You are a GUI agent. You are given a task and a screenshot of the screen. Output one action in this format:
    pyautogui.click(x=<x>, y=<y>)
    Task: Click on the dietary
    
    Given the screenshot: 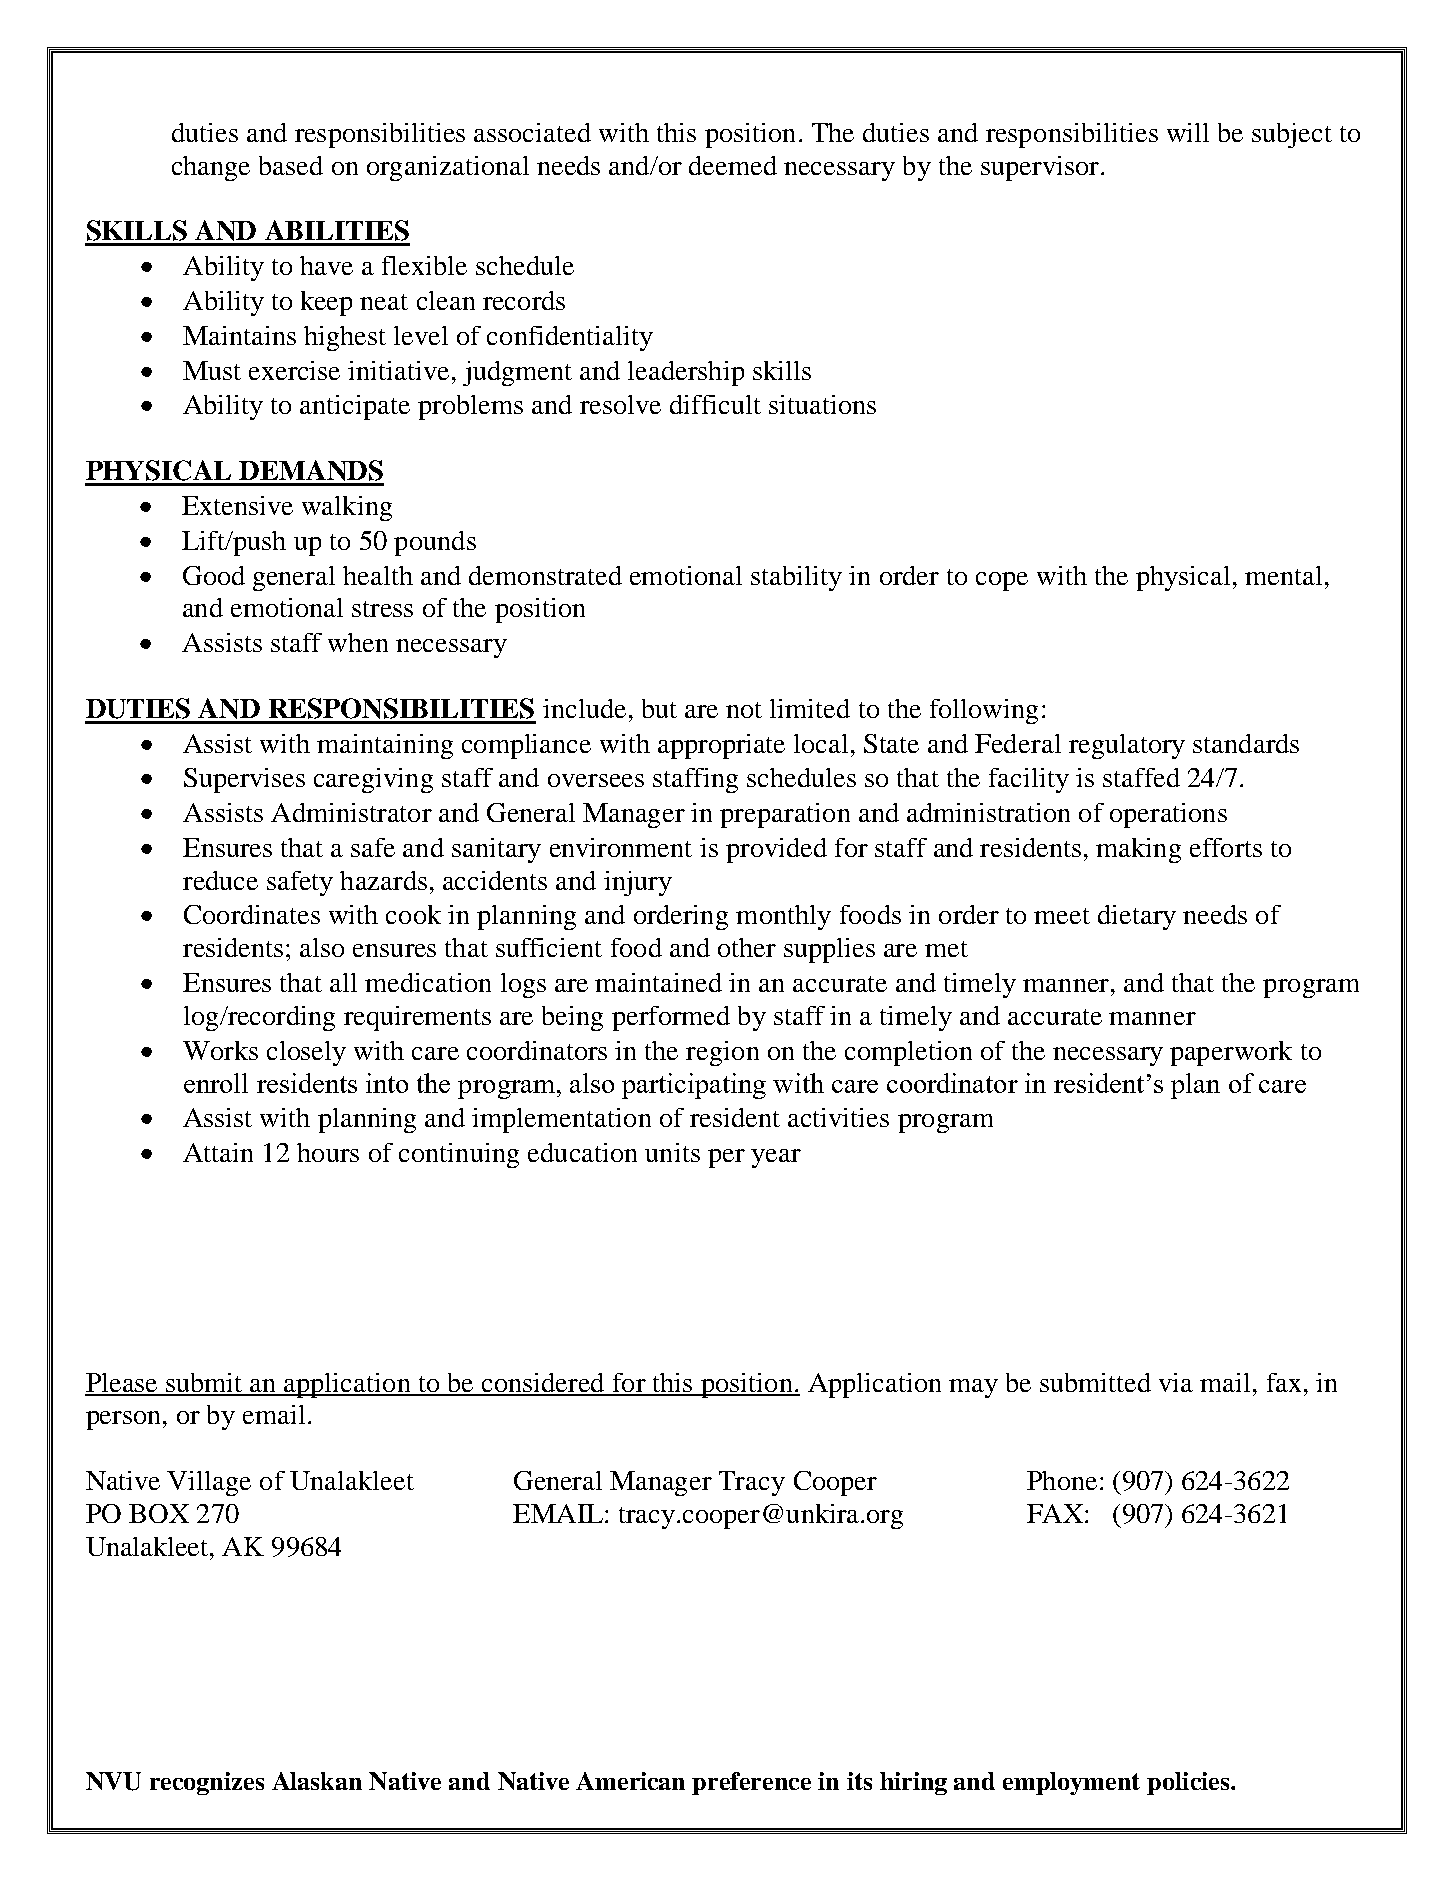 What is the action you would take?
    pyautogui.click(x=1137, y=917)
